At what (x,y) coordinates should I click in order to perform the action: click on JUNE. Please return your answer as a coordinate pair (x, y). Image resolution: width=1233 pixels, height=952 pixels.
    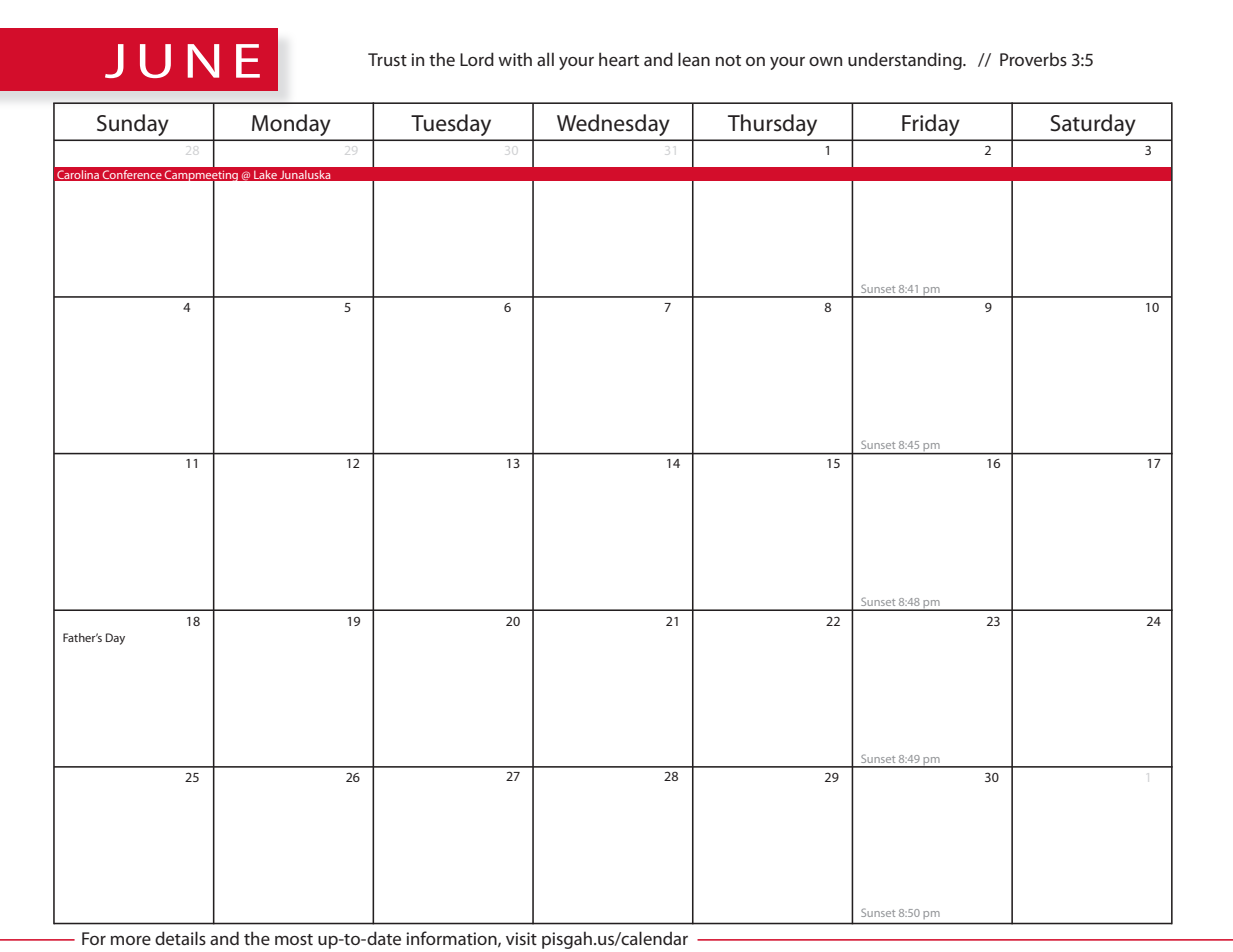
    Looking at the image, I should click on (182, 61).
